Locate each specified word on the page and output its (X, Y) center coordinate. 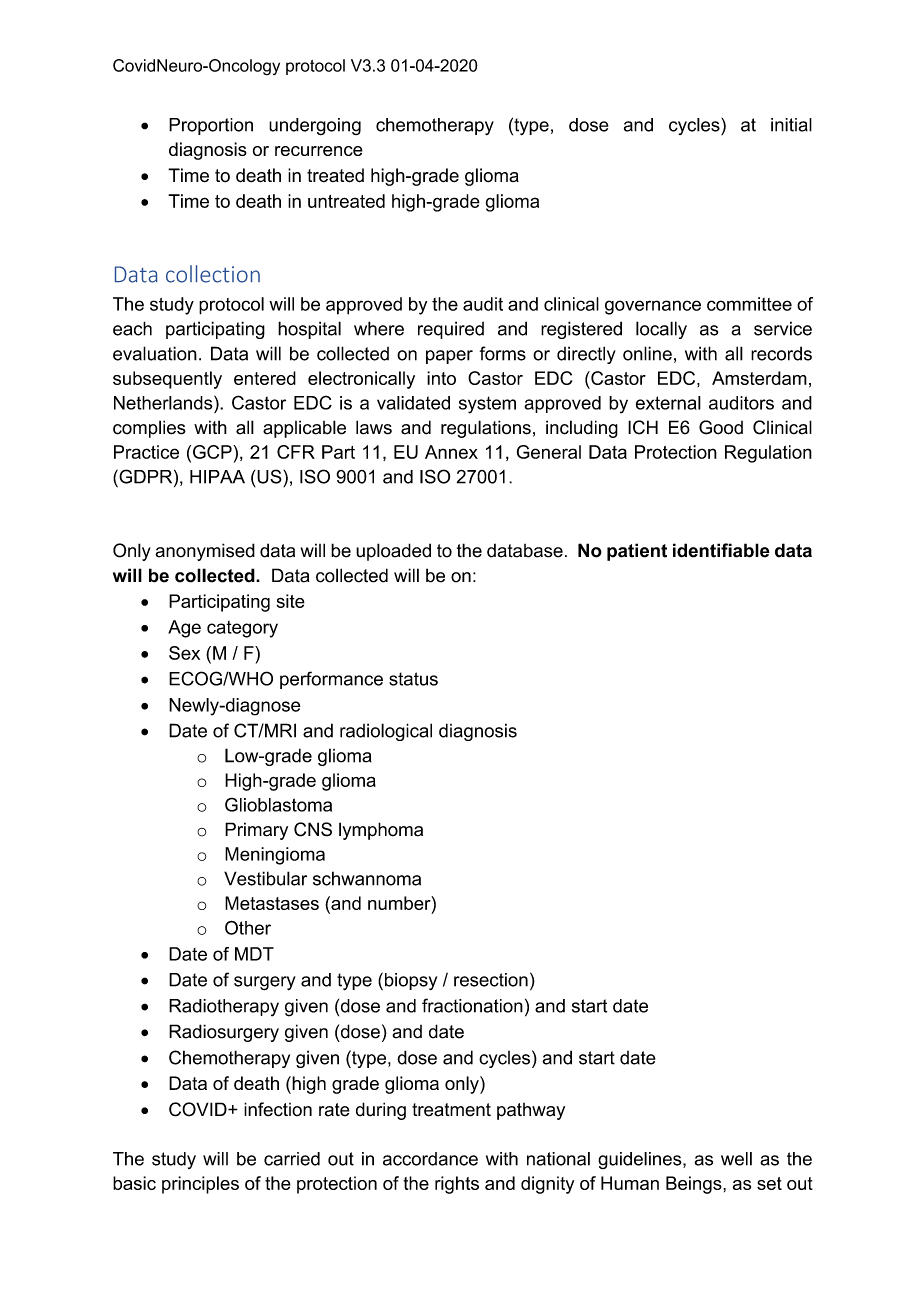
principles (200, 1185)
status (413, 679)
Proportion (211, 126)
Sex (184, 653)
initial (791, 125)
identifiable (721, 550)
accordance (430, 1159)
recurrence (319, 151)
